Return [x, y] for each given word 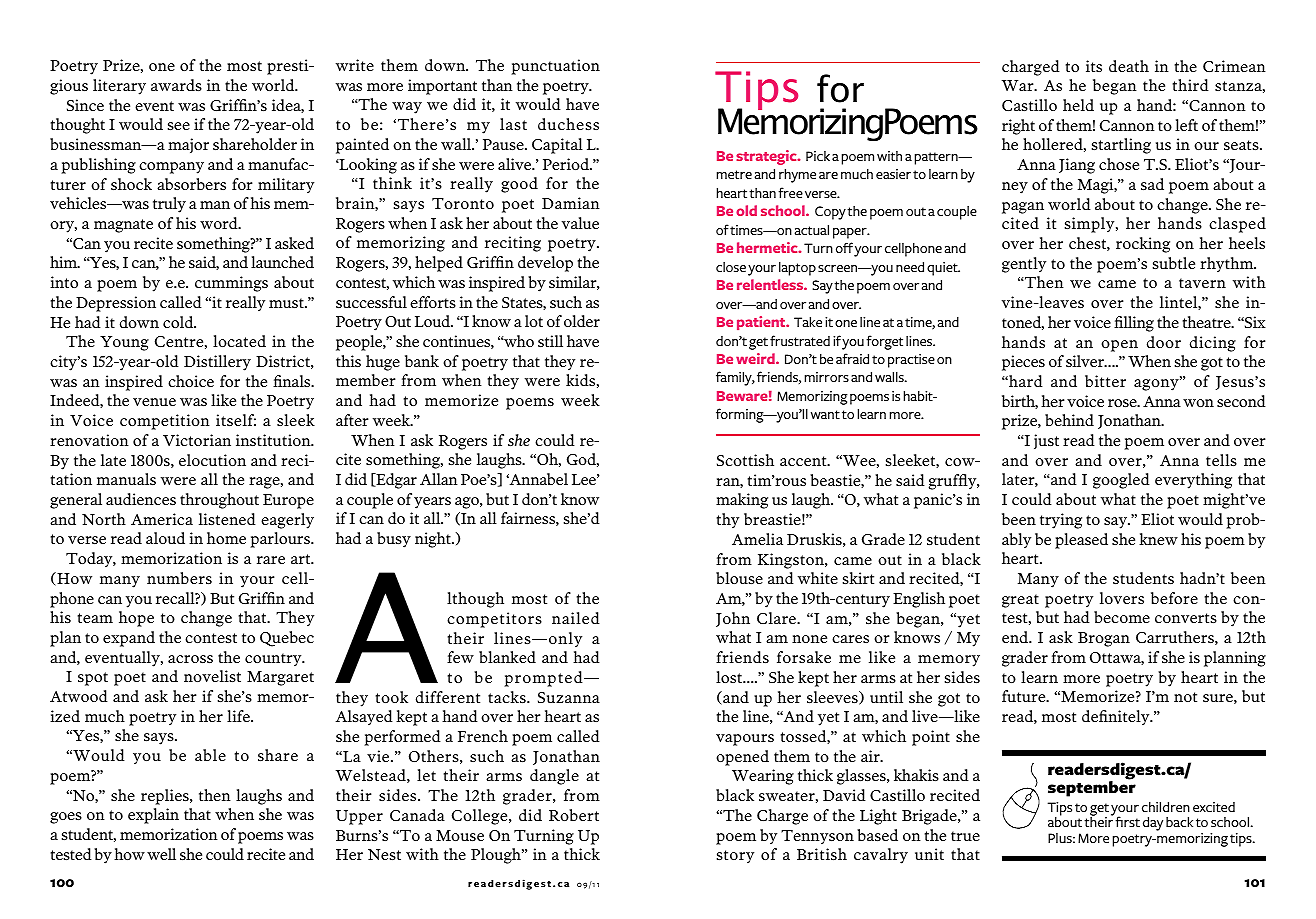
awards [176, 85]
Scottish [745, 460]
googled [1121, 481]
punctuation [555, 67]
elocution [212, 460]
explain [153, 816]
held [1078, 105]
